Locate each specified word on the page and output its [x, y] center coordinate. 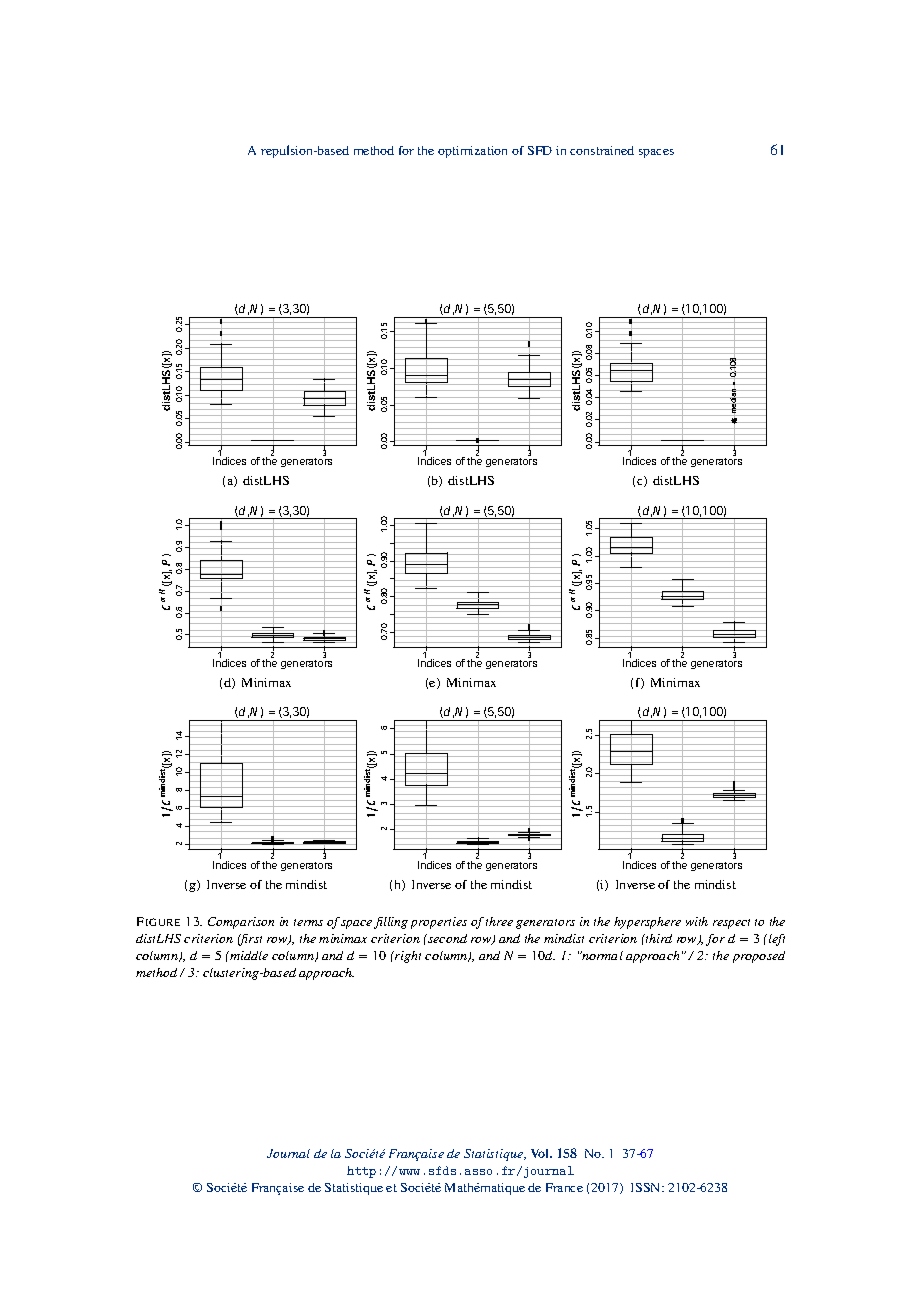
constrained [602, 150]
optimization [472, 152]
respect [731, 924]
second [446, 938]
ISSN [647, 1187]
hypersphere [647, 923]
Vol [541, 1153]
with [697, 921]
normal [601, 955]
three [499, 921]
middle [248, 955]
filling [391, 923]
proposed [759, 957]
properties [439, 923]
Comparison [241, 923]
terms [308, 922]
